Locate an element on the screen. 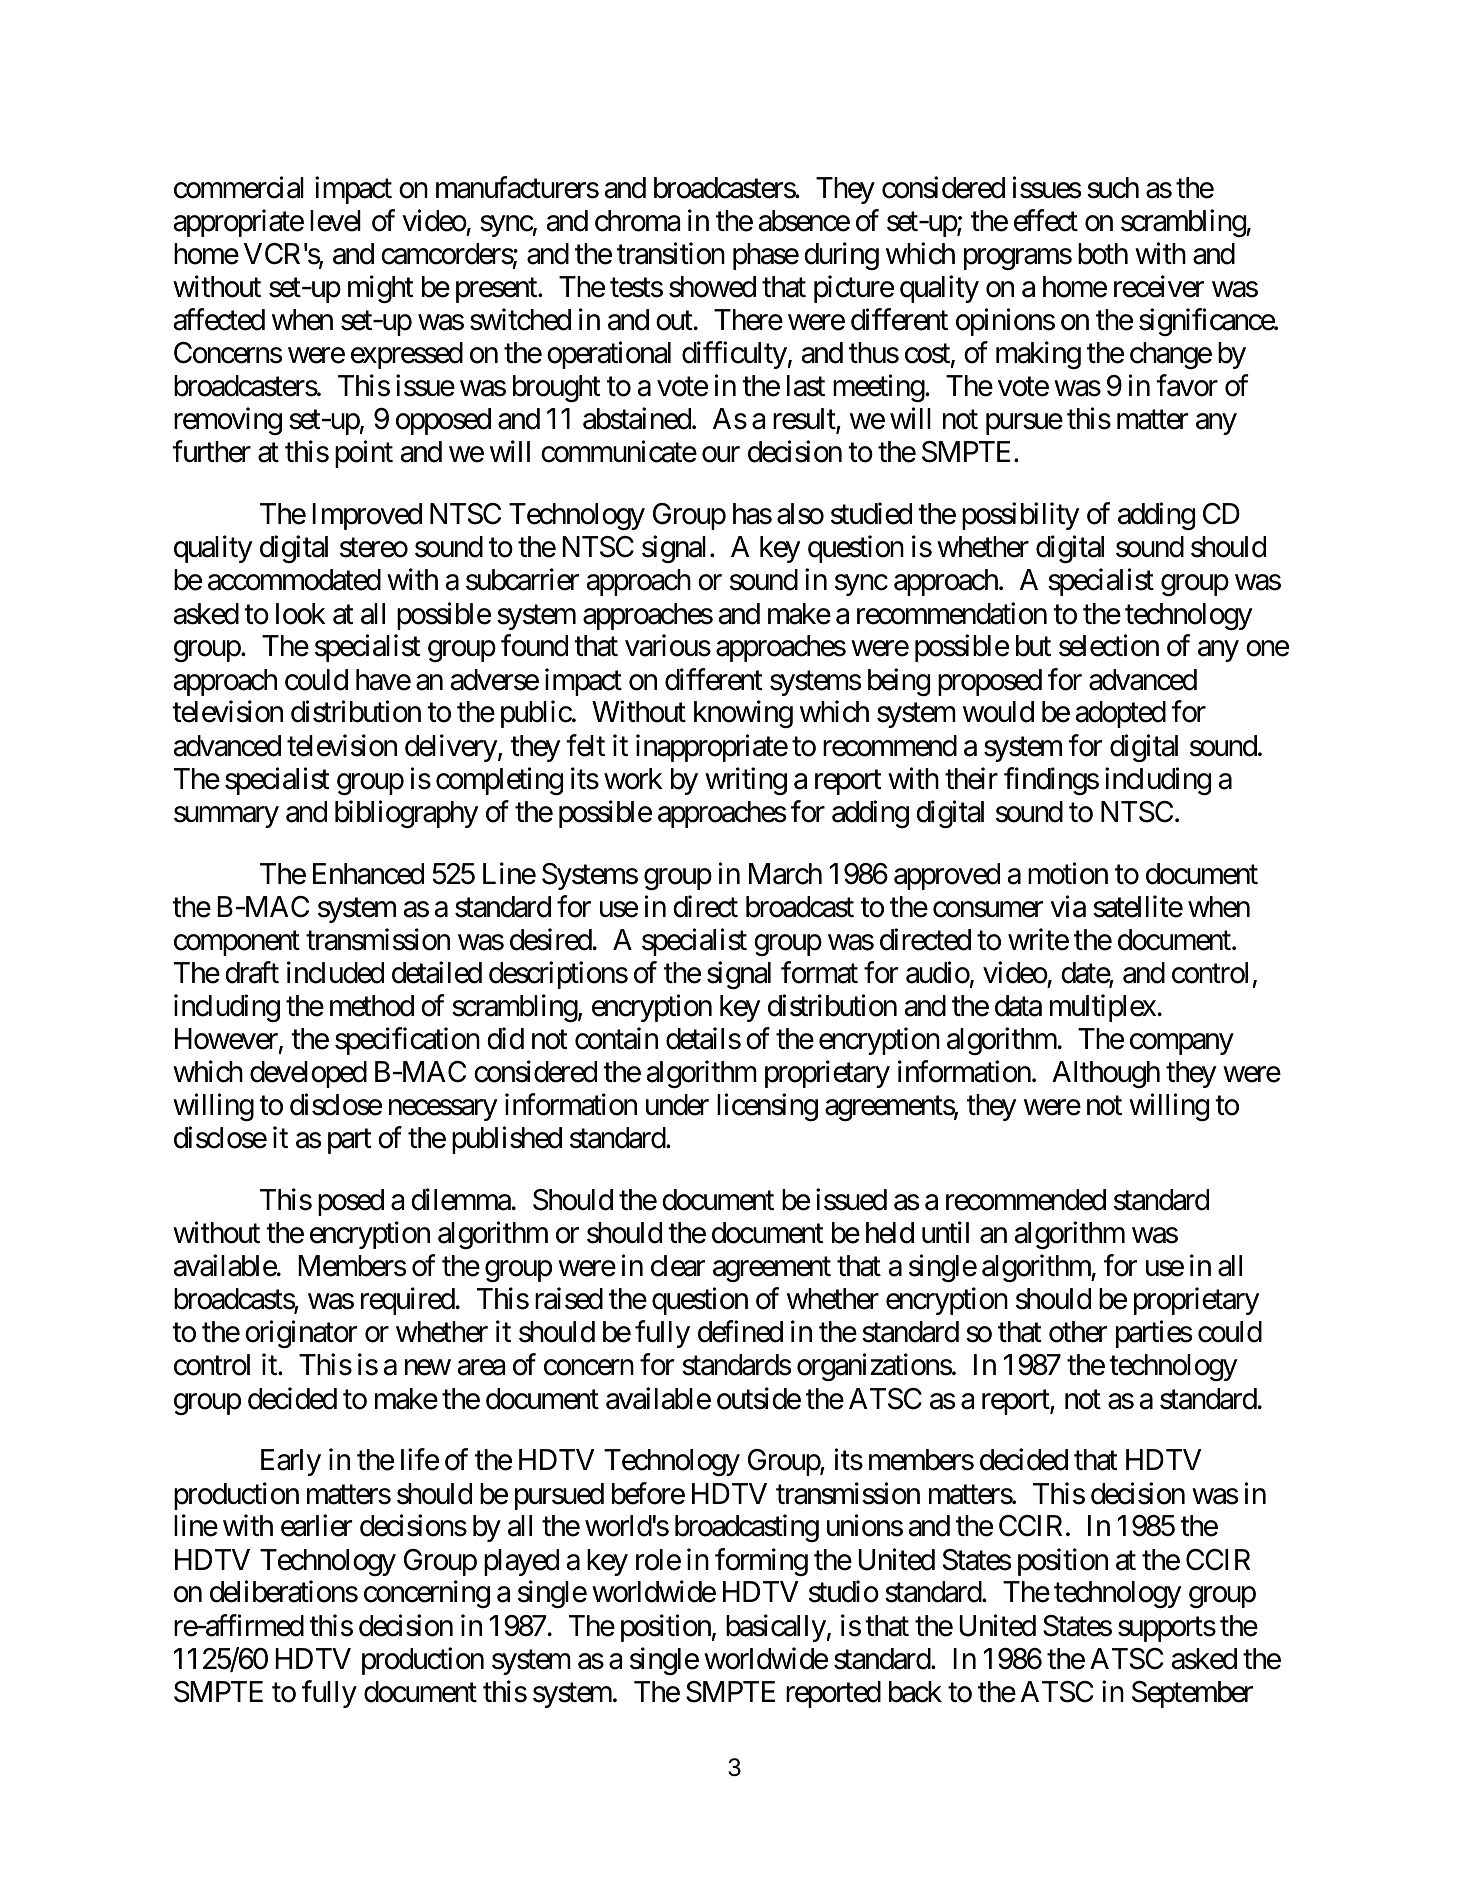 Image resolution: width=1467 pixels, height=1898 pixels. September is located at coordinates (1192, 1694).
